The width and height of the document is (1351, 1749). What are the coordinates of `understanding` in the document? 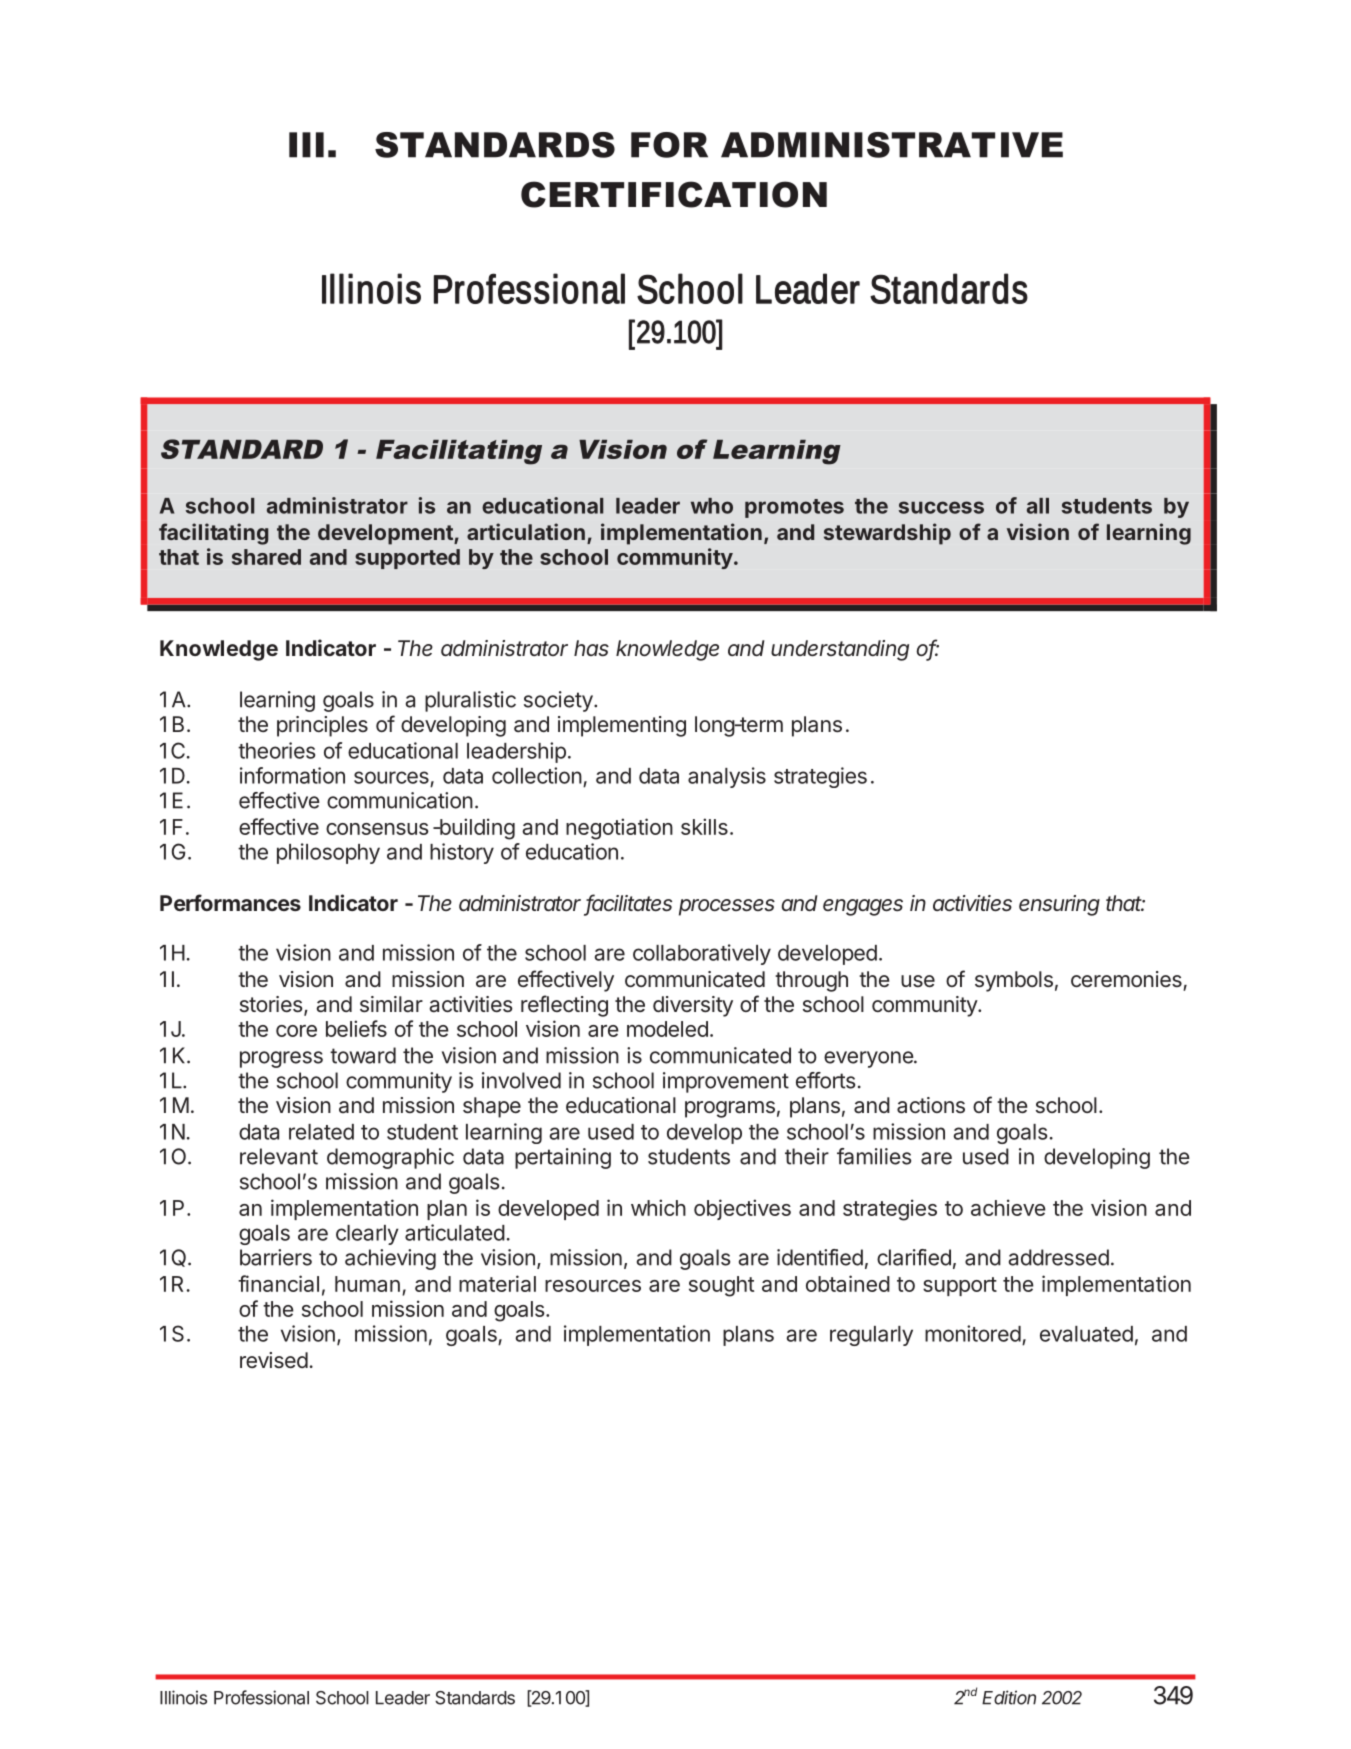 It's located at (840, 650).
